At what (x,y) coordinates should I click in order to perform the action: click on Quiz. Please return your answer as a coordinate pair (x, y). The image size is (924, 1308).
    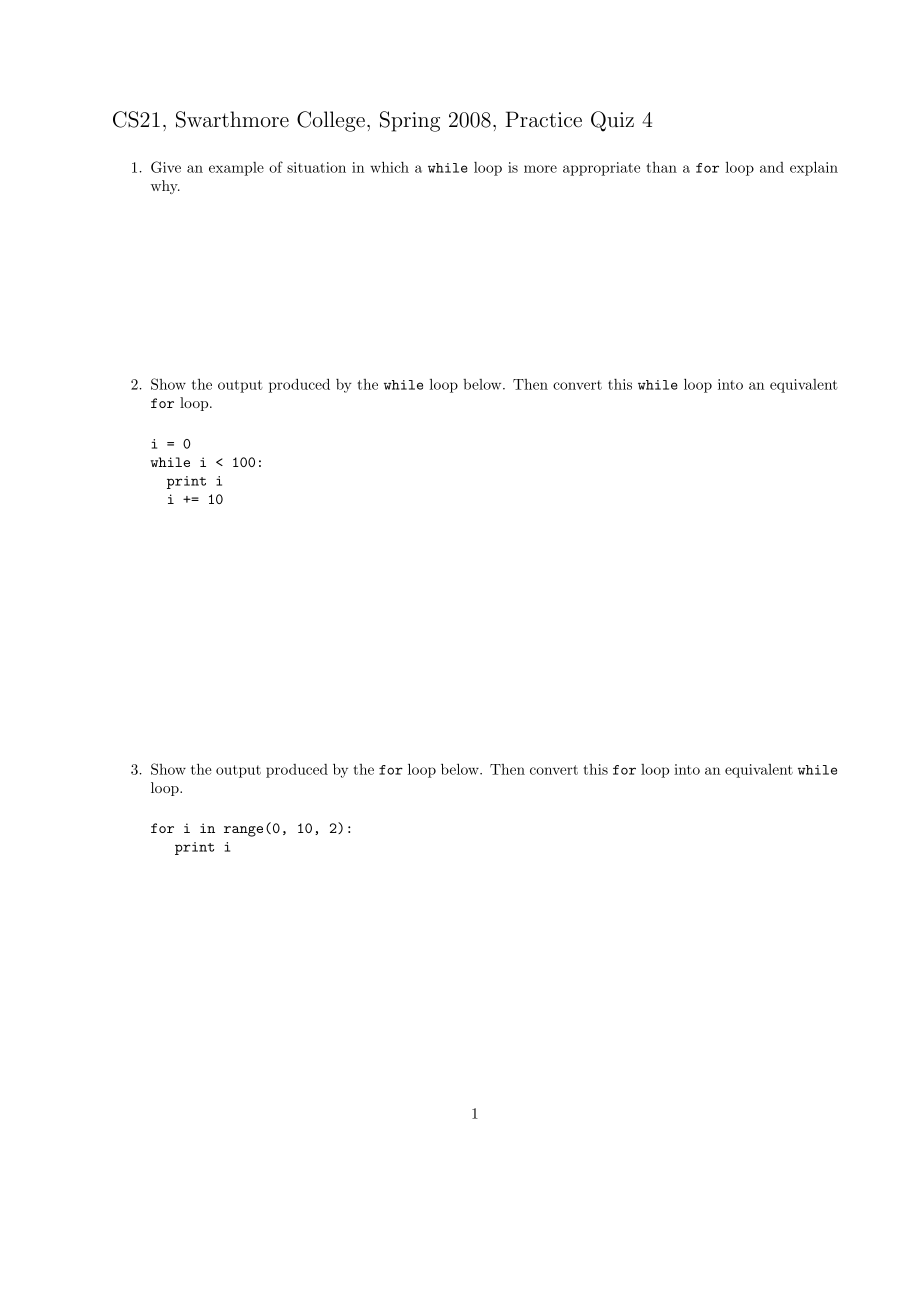
    Looking at the image, I should click on (612, 121).
